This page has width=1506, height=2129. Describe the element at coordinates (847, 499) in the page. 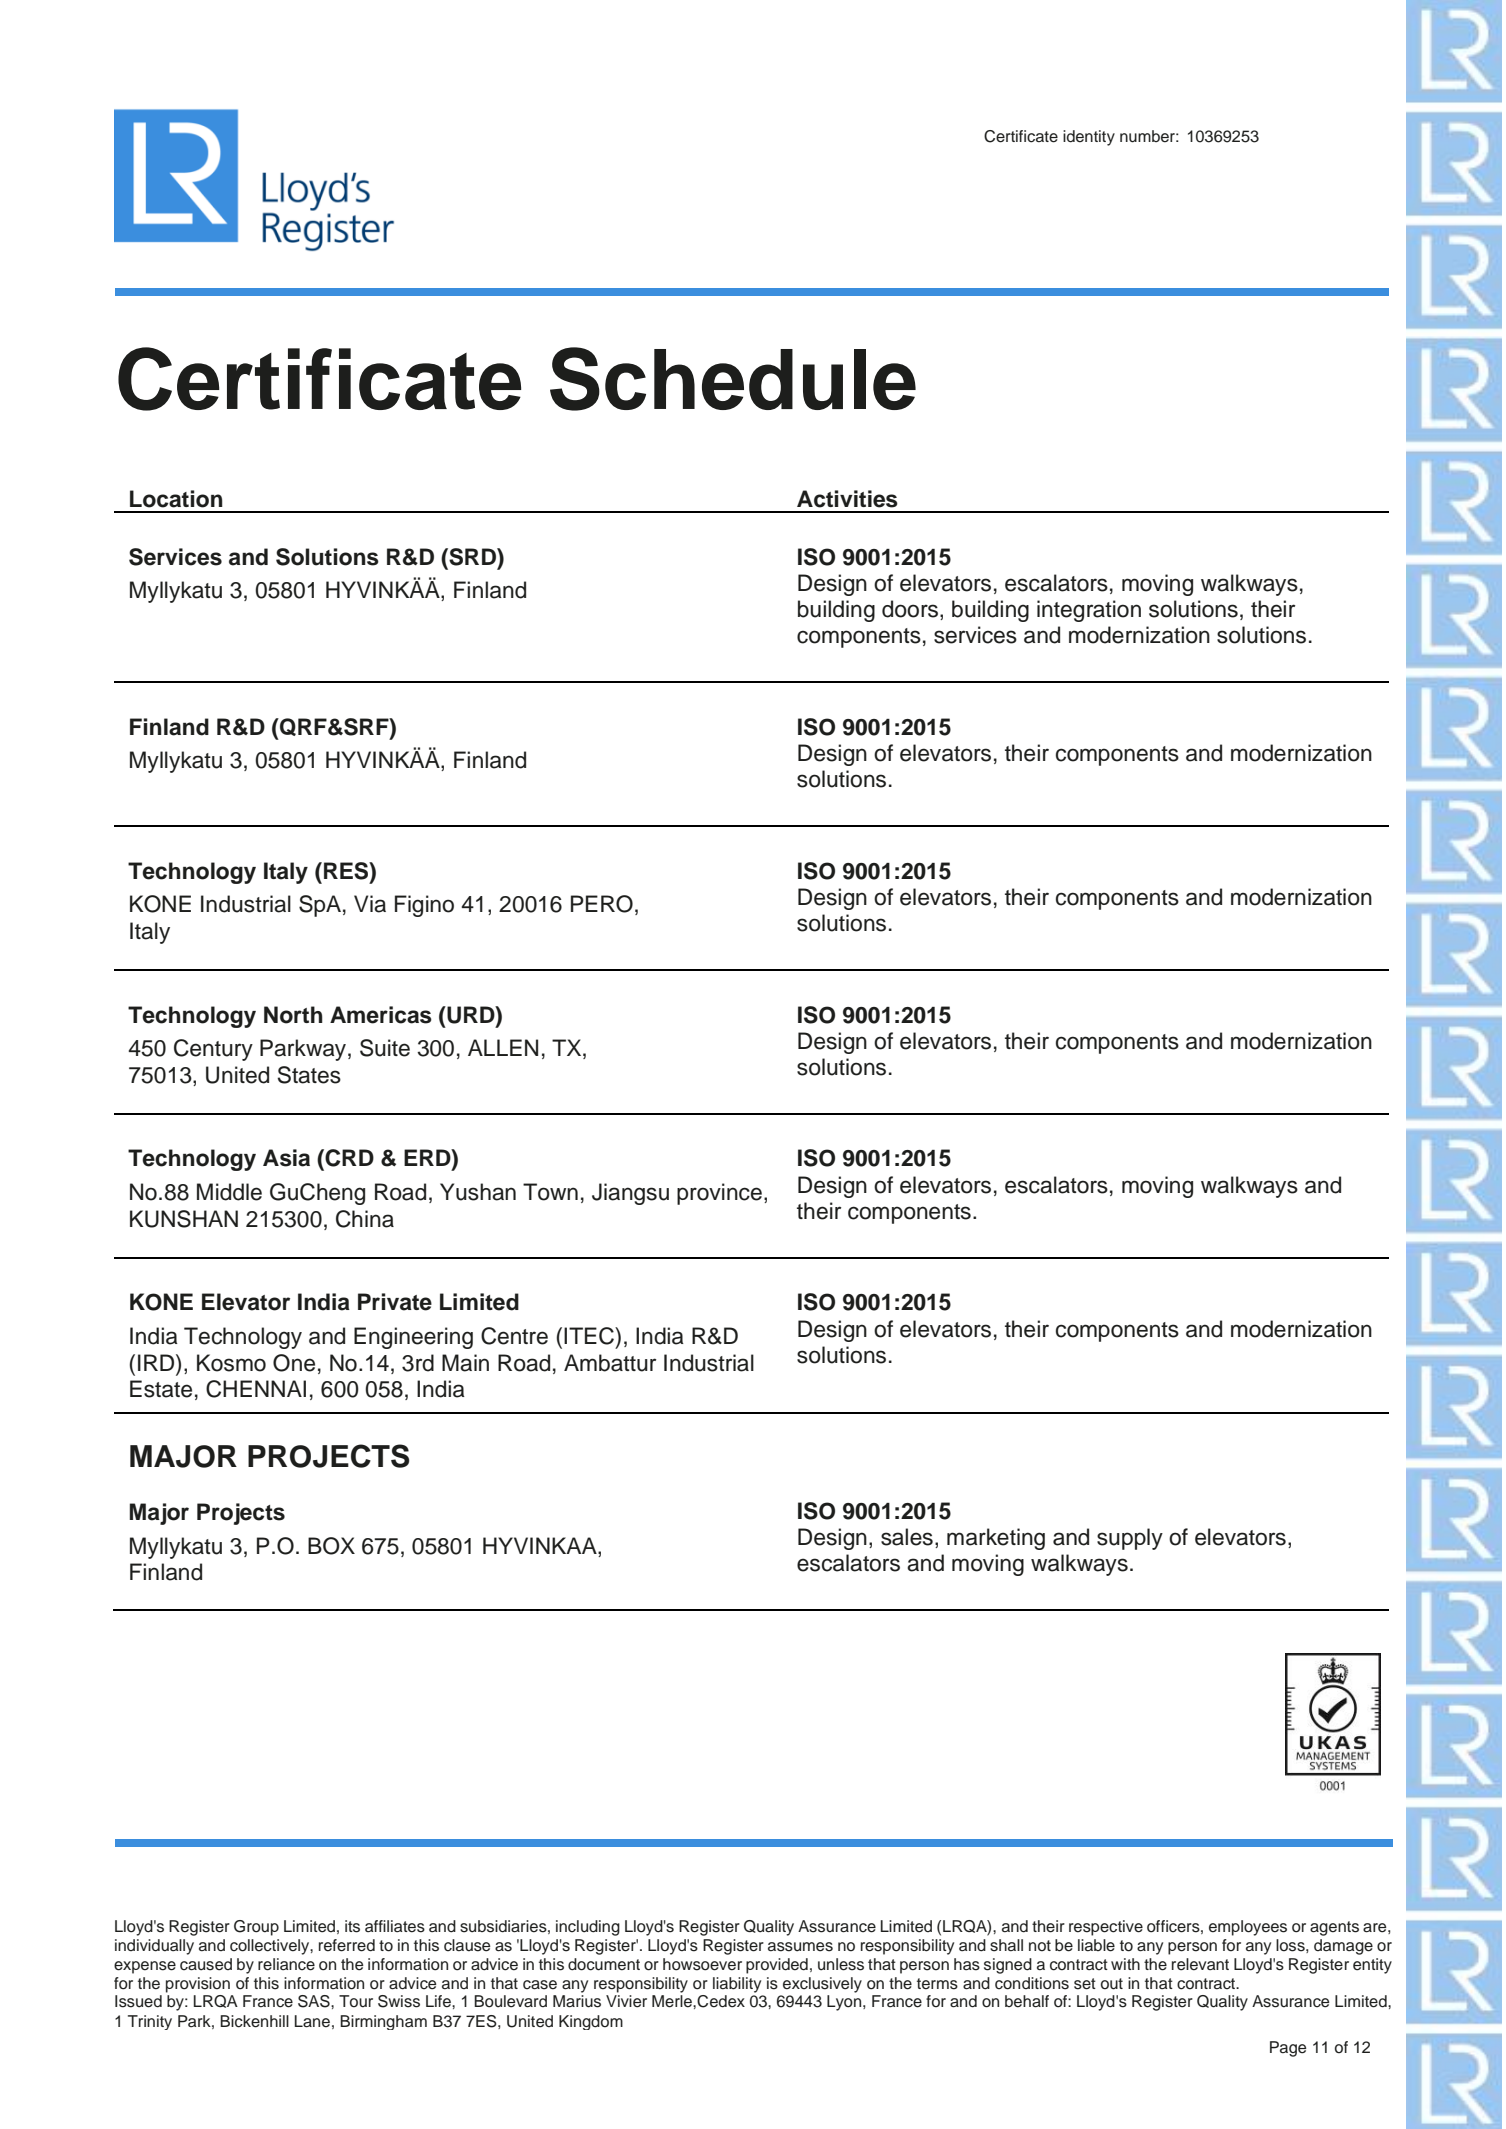

I see `Activities` at that location.
